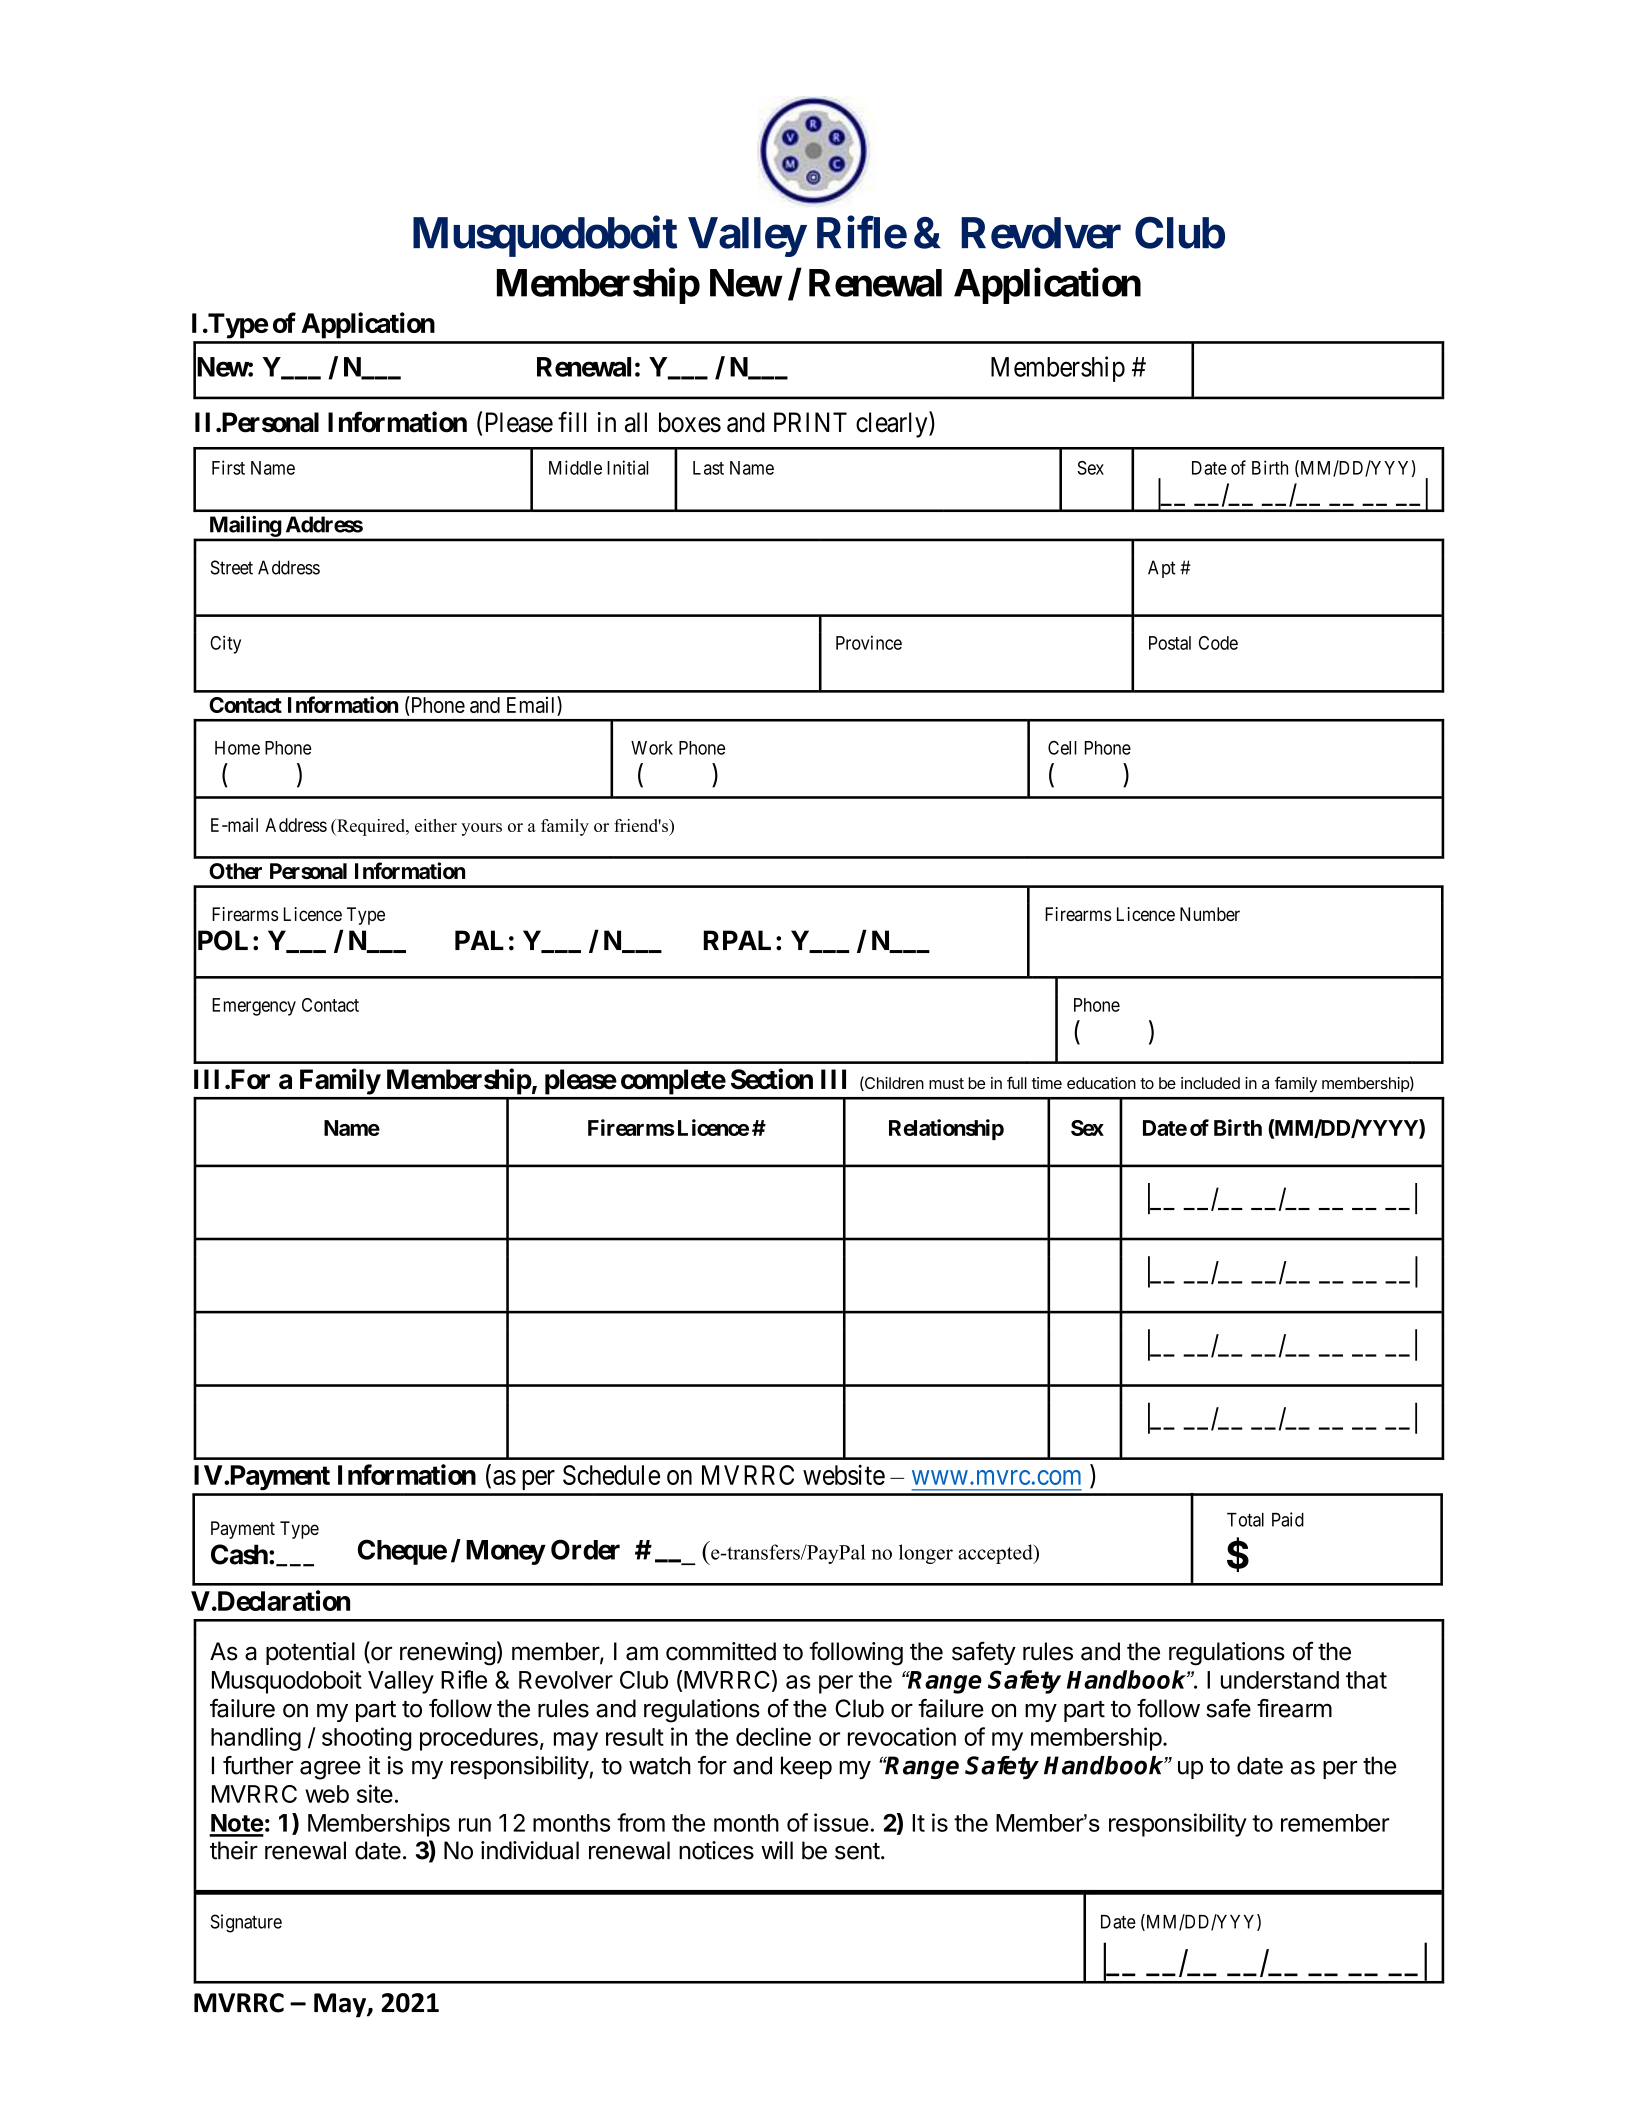  Describe the element at coordinates (810, 422) in the image. I see `PRINT` at that location.
